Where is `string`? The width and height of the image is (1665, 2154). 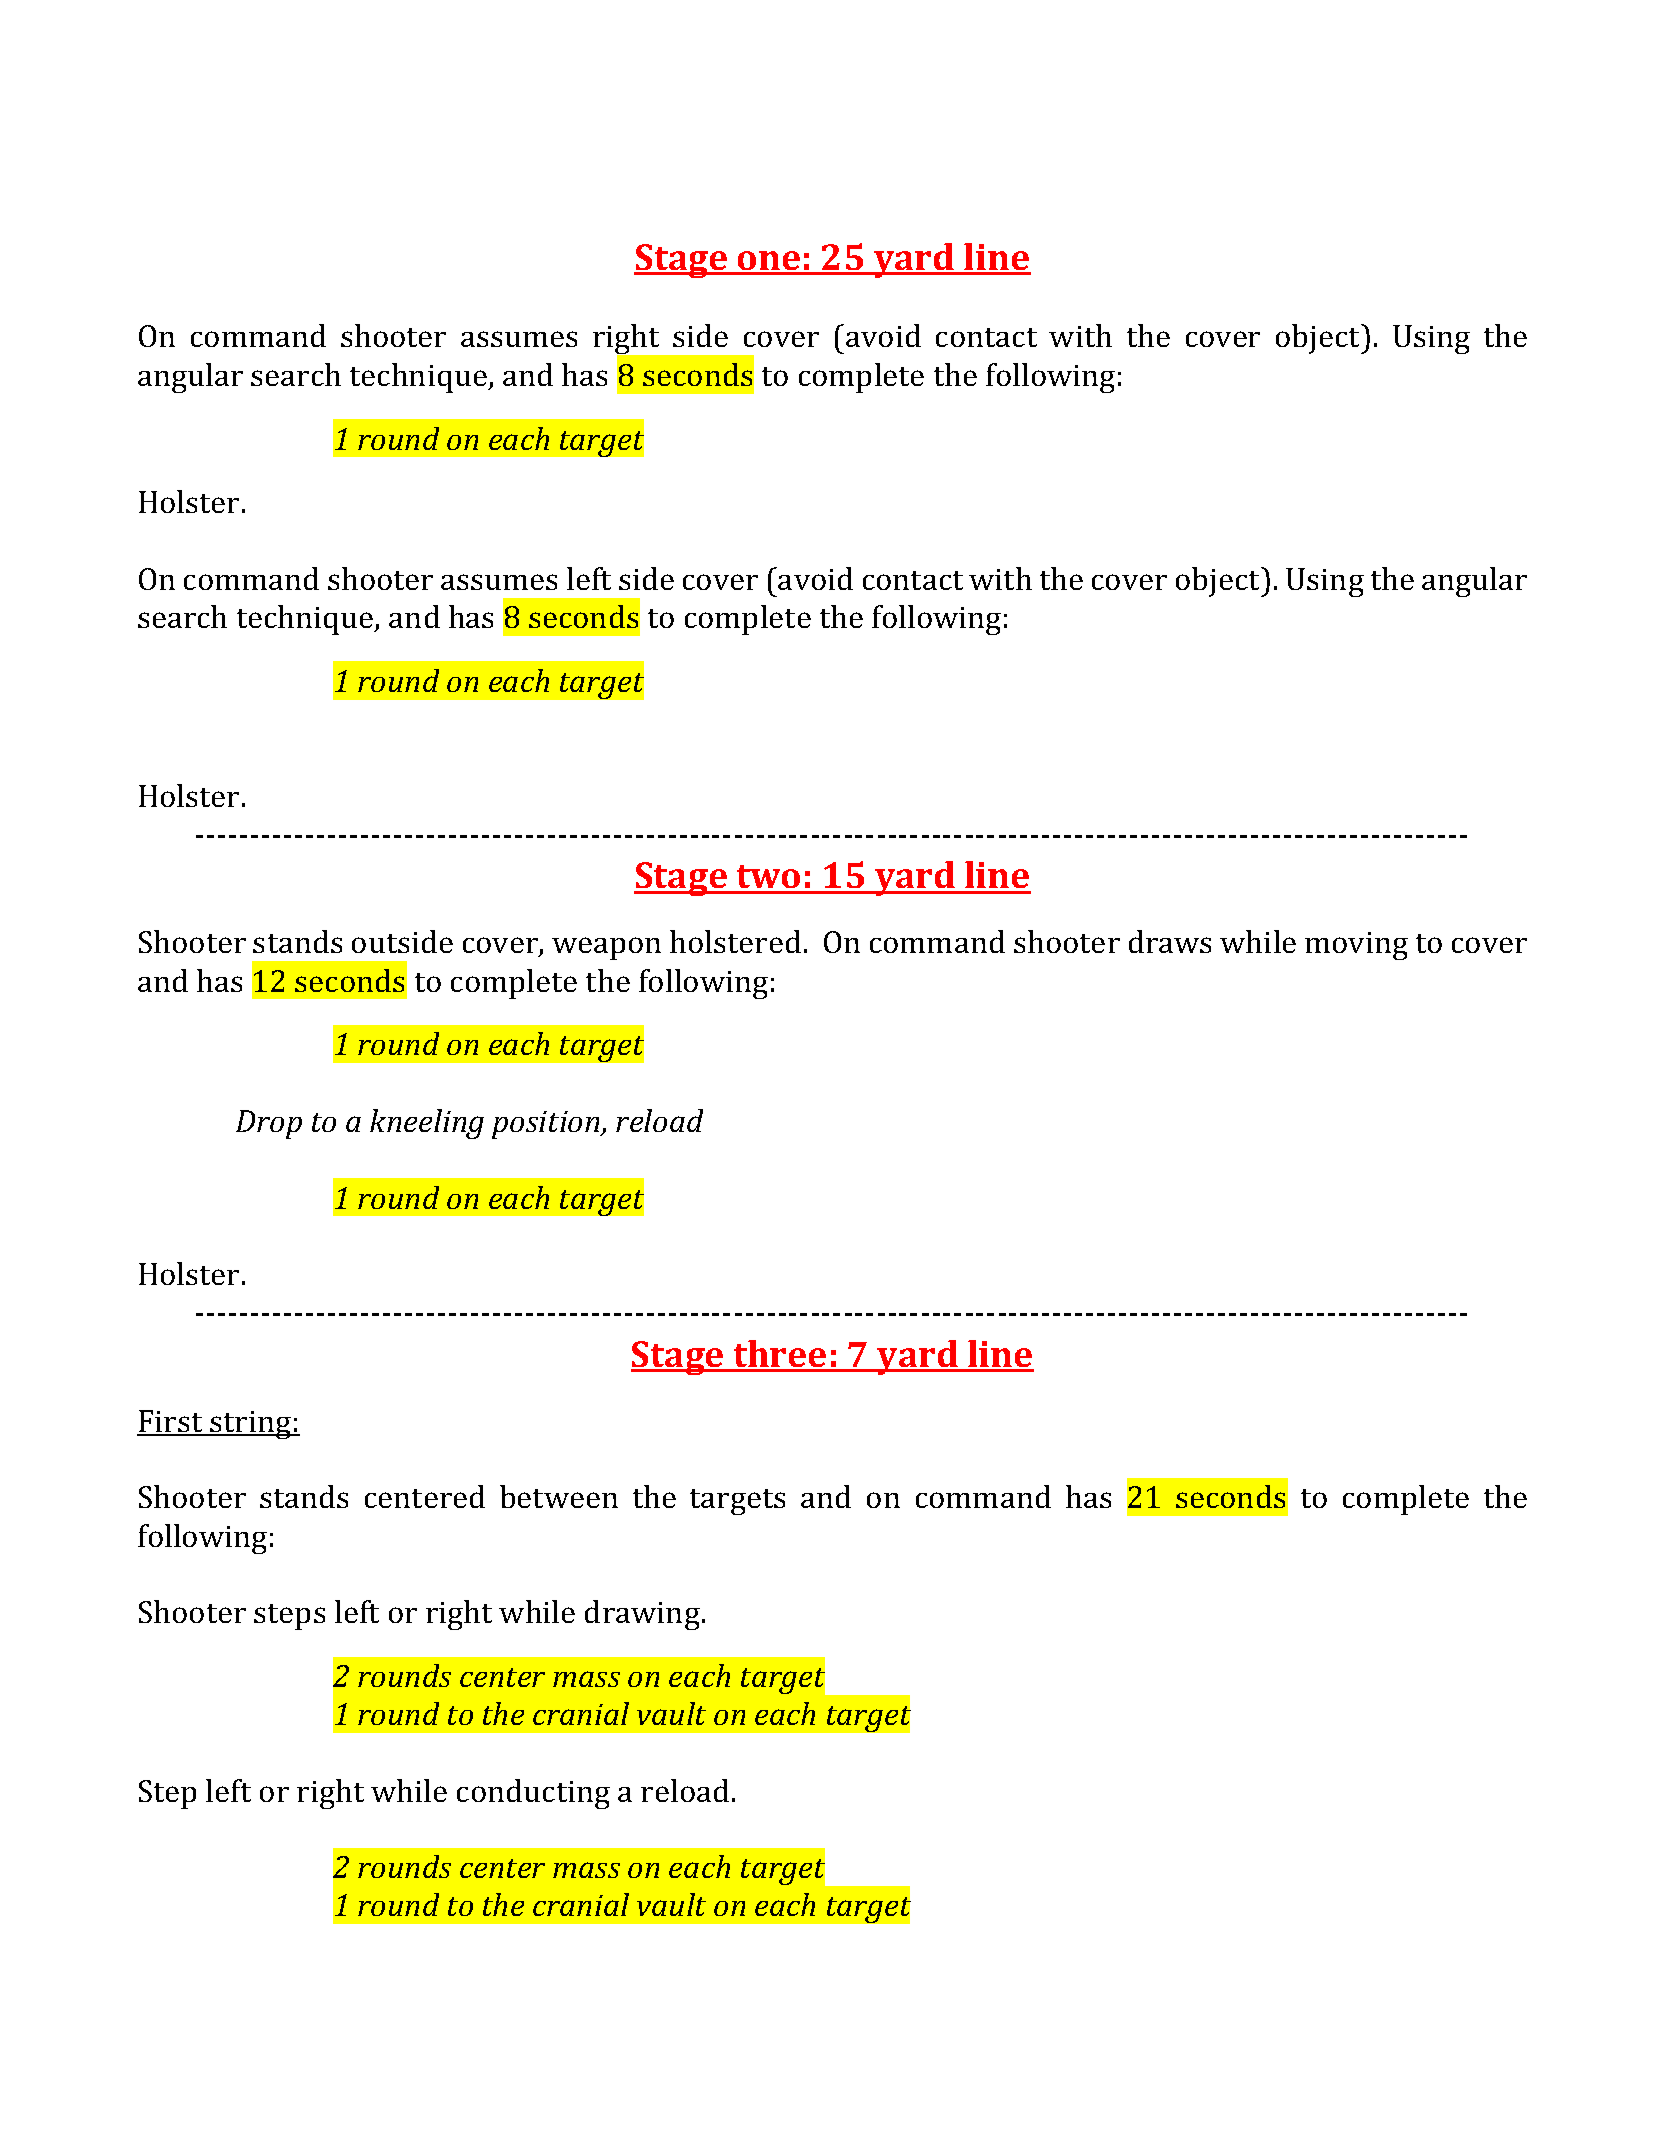 string is located at coordinates (251, 1425).
